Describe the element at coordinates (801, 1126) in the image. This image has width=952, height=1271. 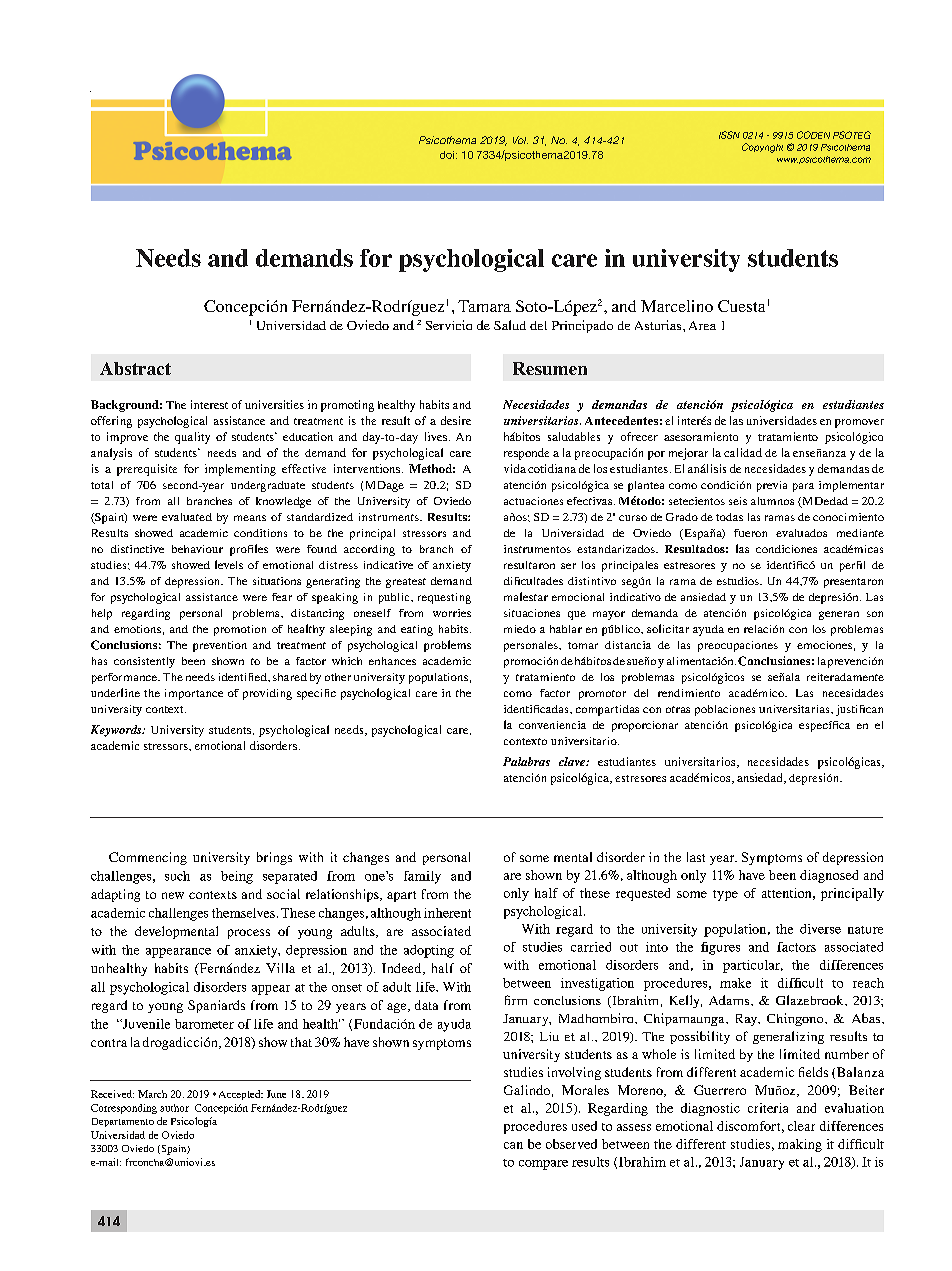
I see `clear` at that location.
